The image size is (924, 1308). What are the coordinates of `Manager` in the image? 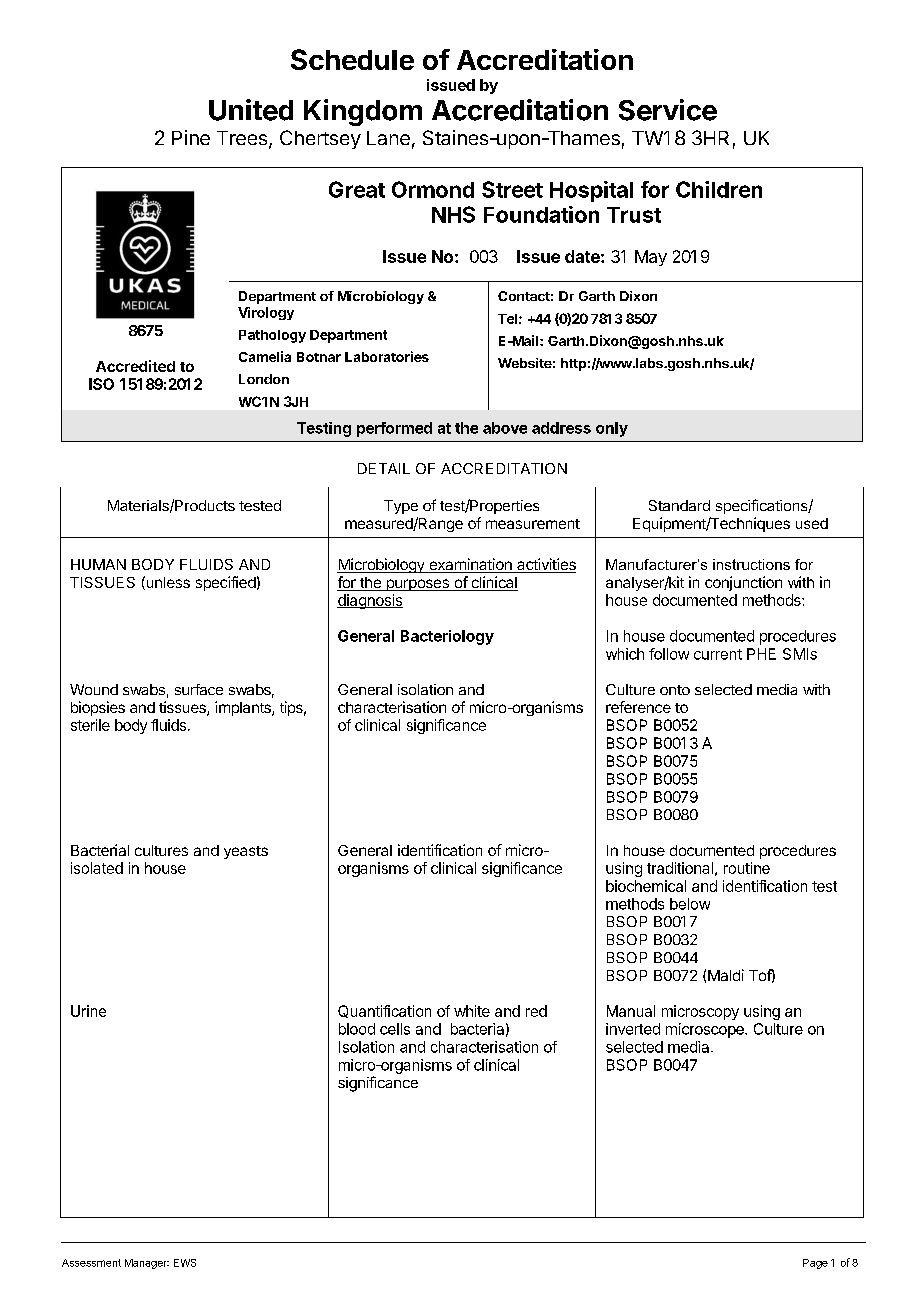 It's located at (147, 1264).
